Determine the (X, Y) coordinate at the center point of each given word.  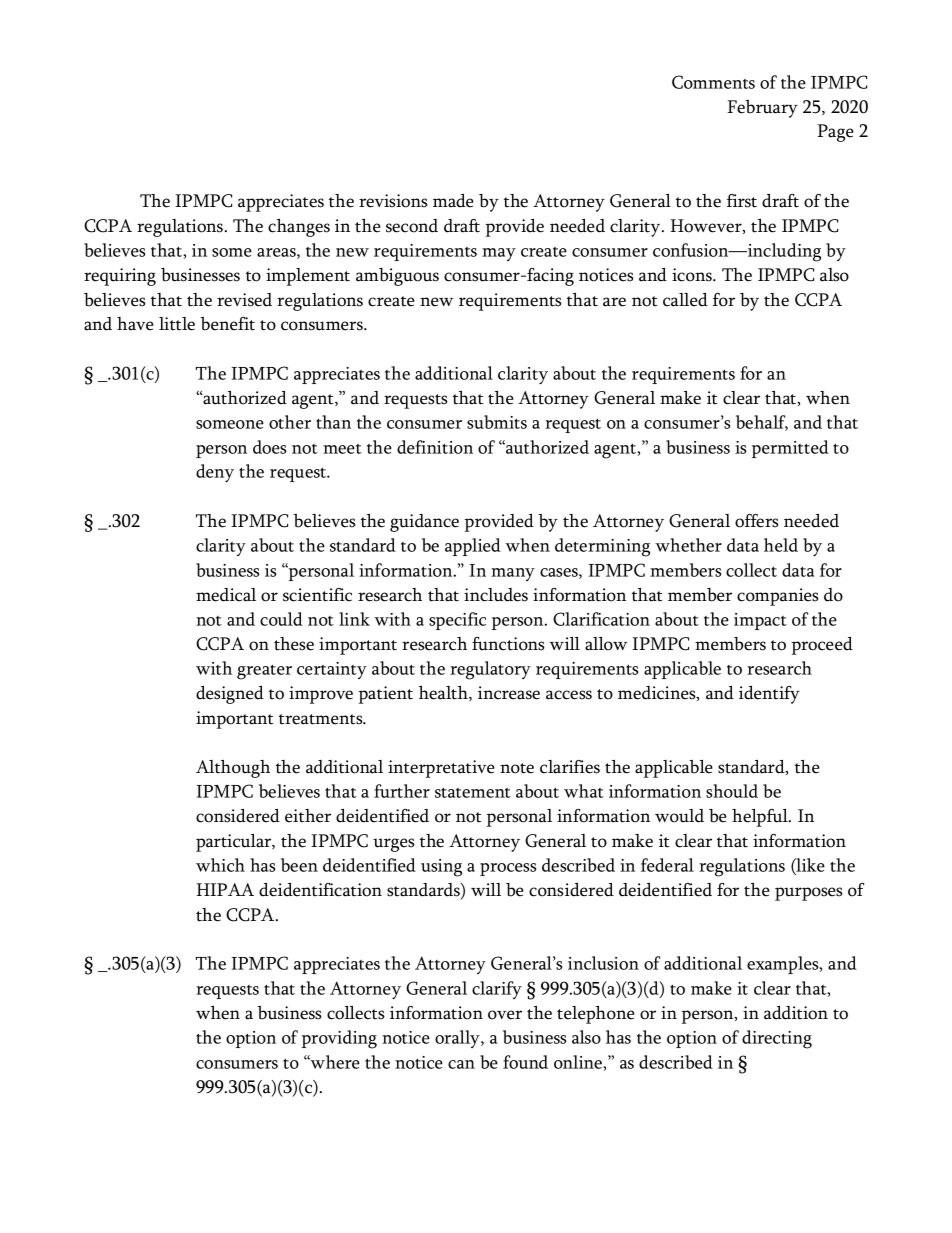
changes (299, 228)
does (269, 447)
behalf (762, 423)
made (453, 201)
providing (339, 1039)
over (505, 1015)
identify (769, 695)
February (762, 109)
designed (230, 695)
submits (497, 422)
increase (509, 693)
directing (777, 1039)
